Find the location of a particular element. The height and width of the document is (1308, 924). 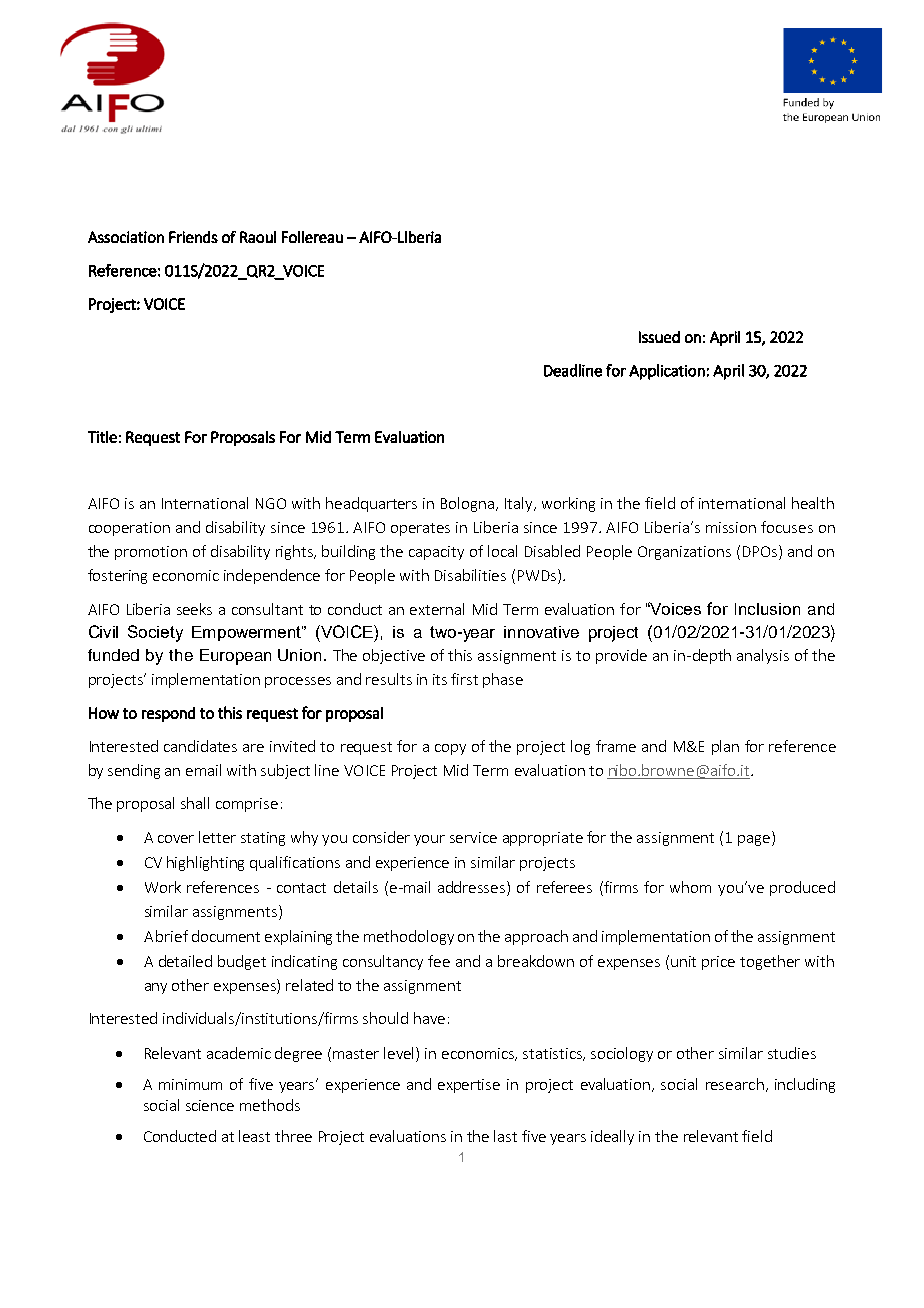

promotion is located at coordinates (151, 553).
